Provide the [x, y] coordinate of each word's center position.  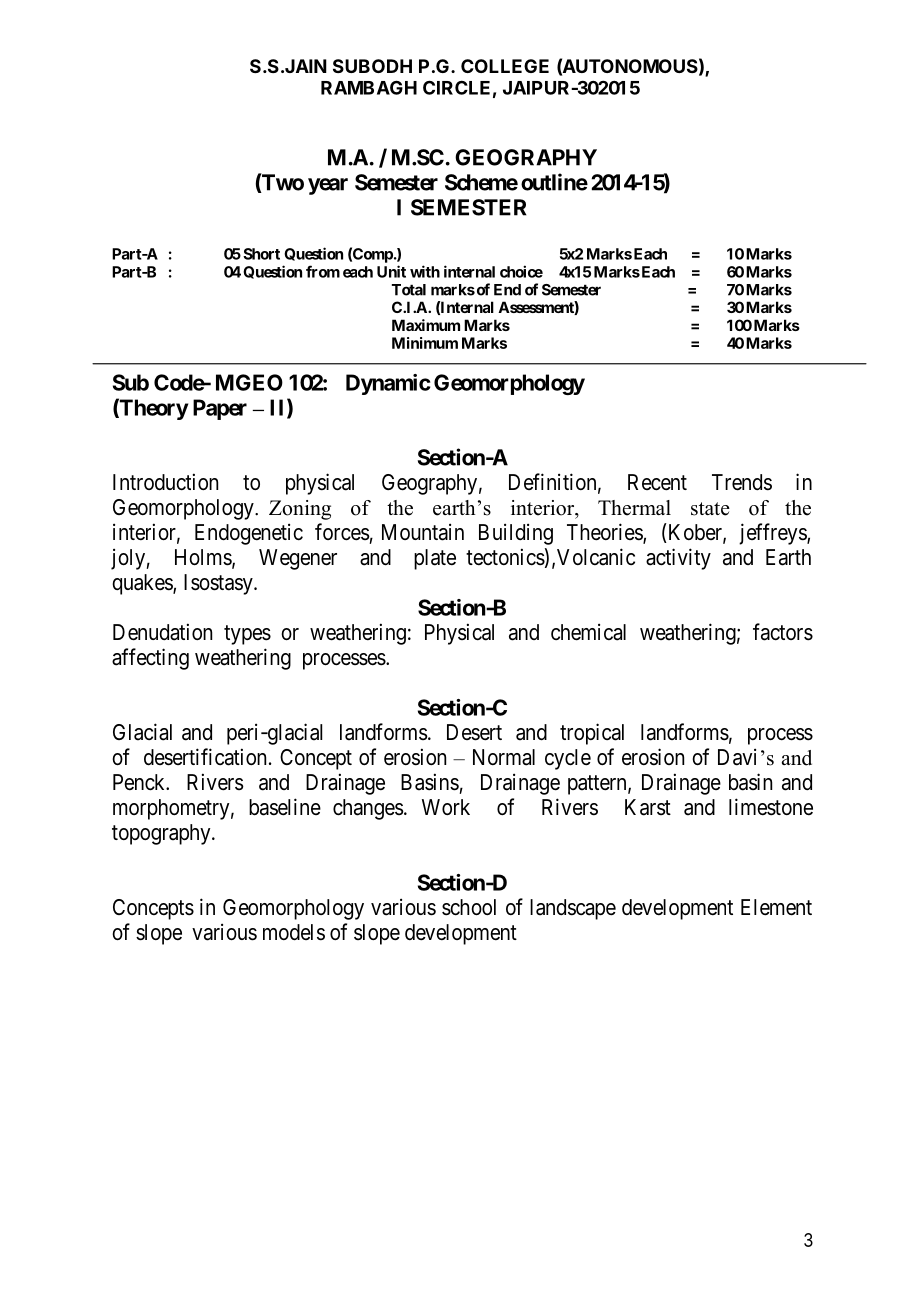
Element [776, 907]
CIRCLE [456, 87]
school [469, 907]
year [328, 186]
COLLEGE [505, 66]
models [294, 932]
